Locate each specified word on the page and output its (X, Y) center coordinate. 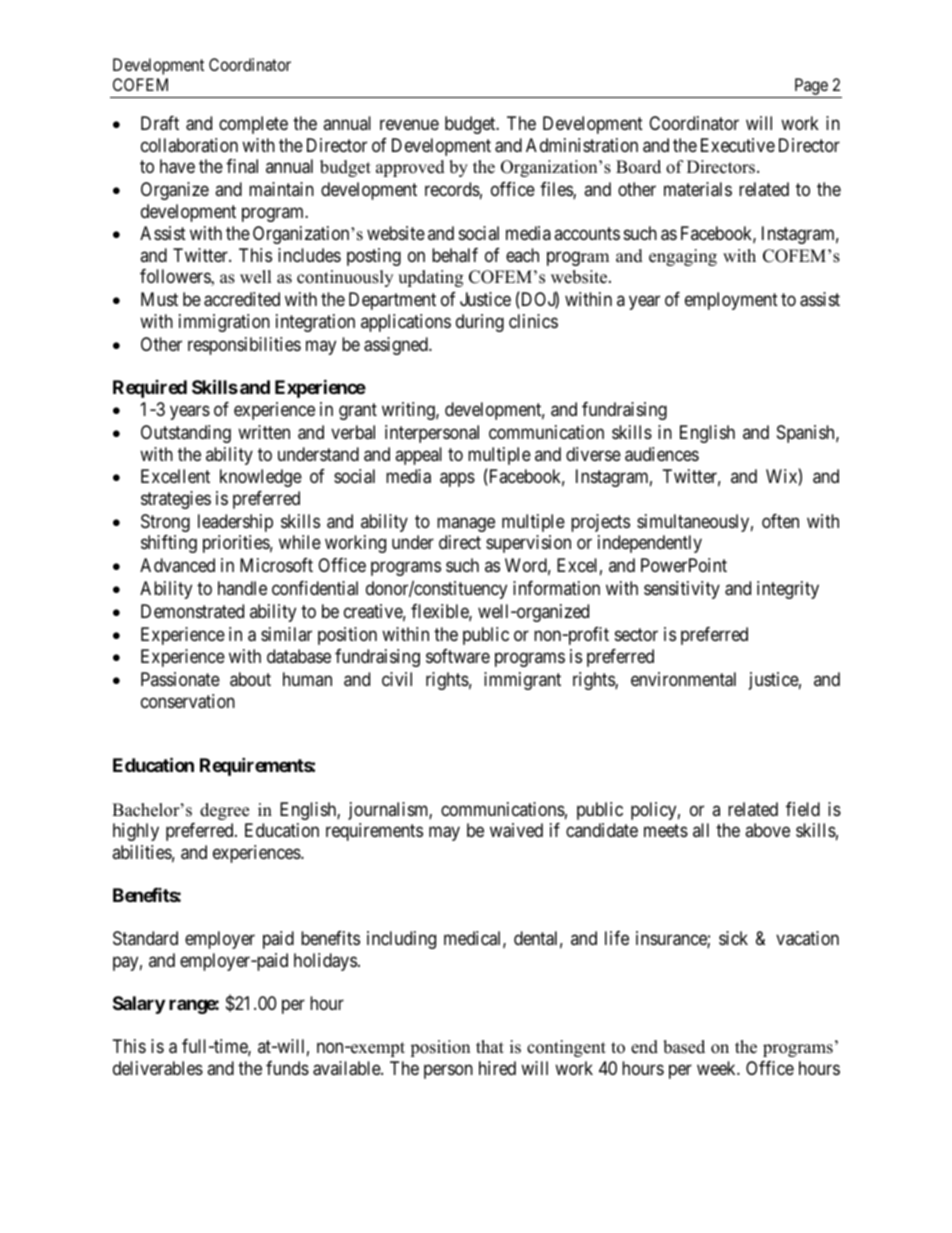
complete (253, 125)
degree (224, 811)
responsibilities (244, 346)
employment (731, 301)
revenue (409, 125)
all (701, 830)
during (480, 323)
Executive (738, 145)
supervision (528, 544)
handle (242, 588)
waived (516, 830)
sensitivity (682, 590)
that (490, 1046)
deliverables (158, 1068)
